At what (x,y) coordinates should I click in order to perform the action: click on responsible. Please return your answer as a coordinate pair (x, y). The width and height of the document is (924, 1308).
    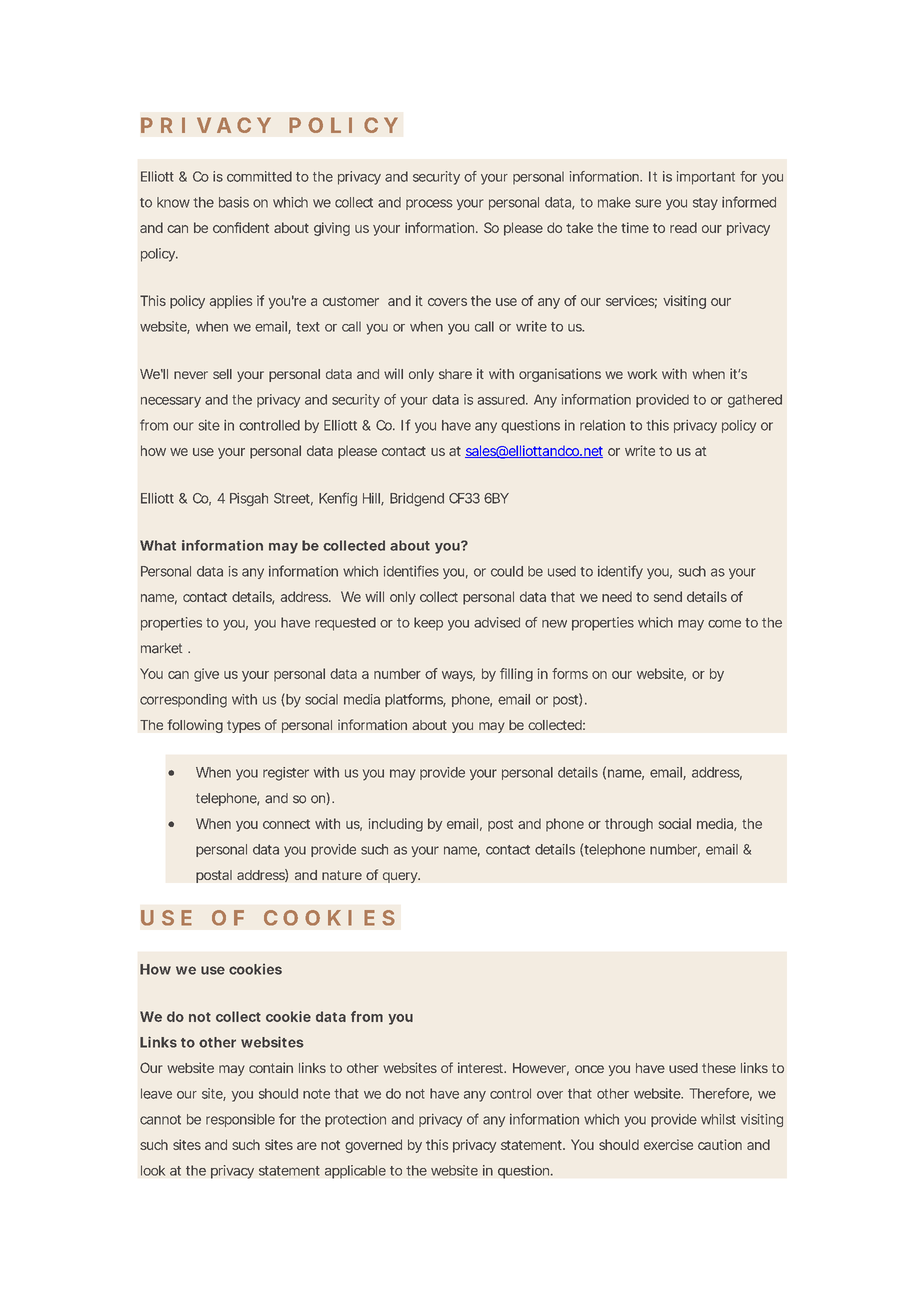
    Looking at the image, I should click on (240, 1120).
